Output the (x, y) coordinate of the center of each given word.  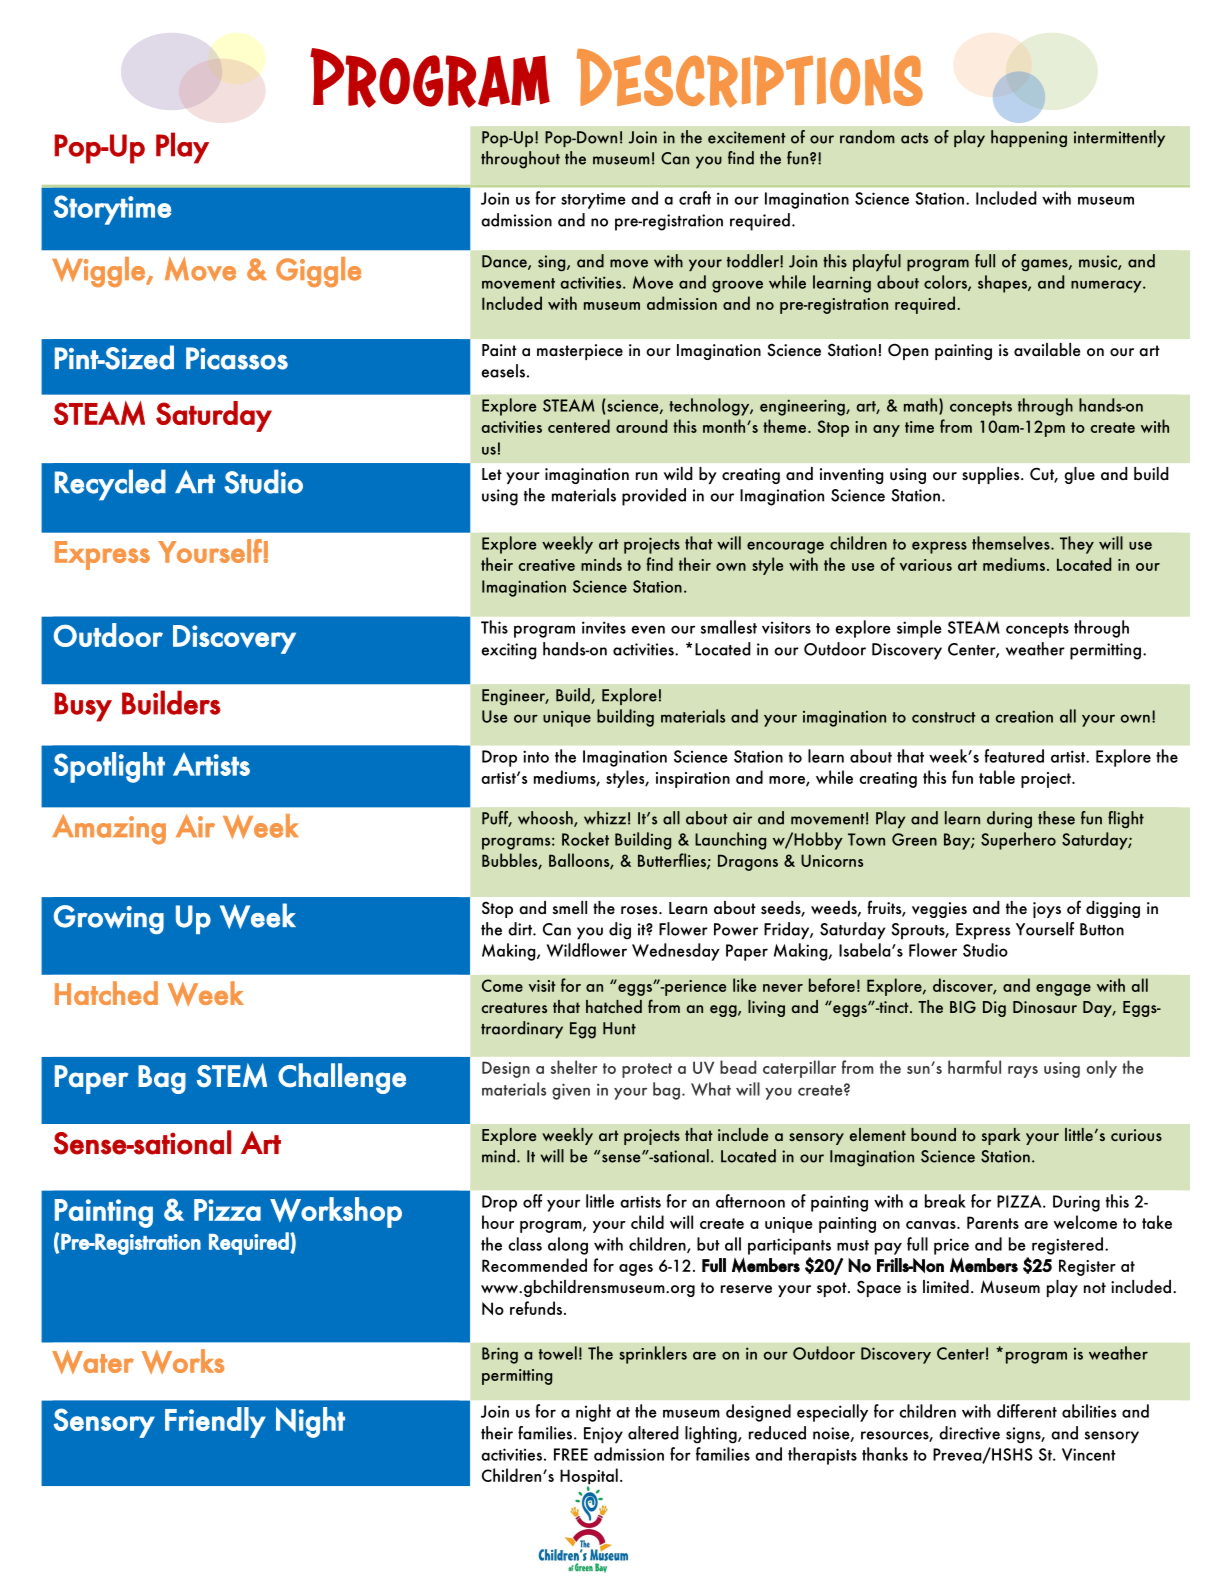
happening (1029, 138)
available (1047, 349)
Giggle (318, 272)
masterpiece (580, 352)
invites (604, 627)
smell (570, 908)
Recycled (110, 485)
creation (1024, 716)
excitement (747, 137)
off (532, 1201)
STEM (232, 1075)
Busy (83, 707)
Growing (109, 919)
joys (1047, 910)
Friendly (215, 1422)
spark (1001, 1136)
